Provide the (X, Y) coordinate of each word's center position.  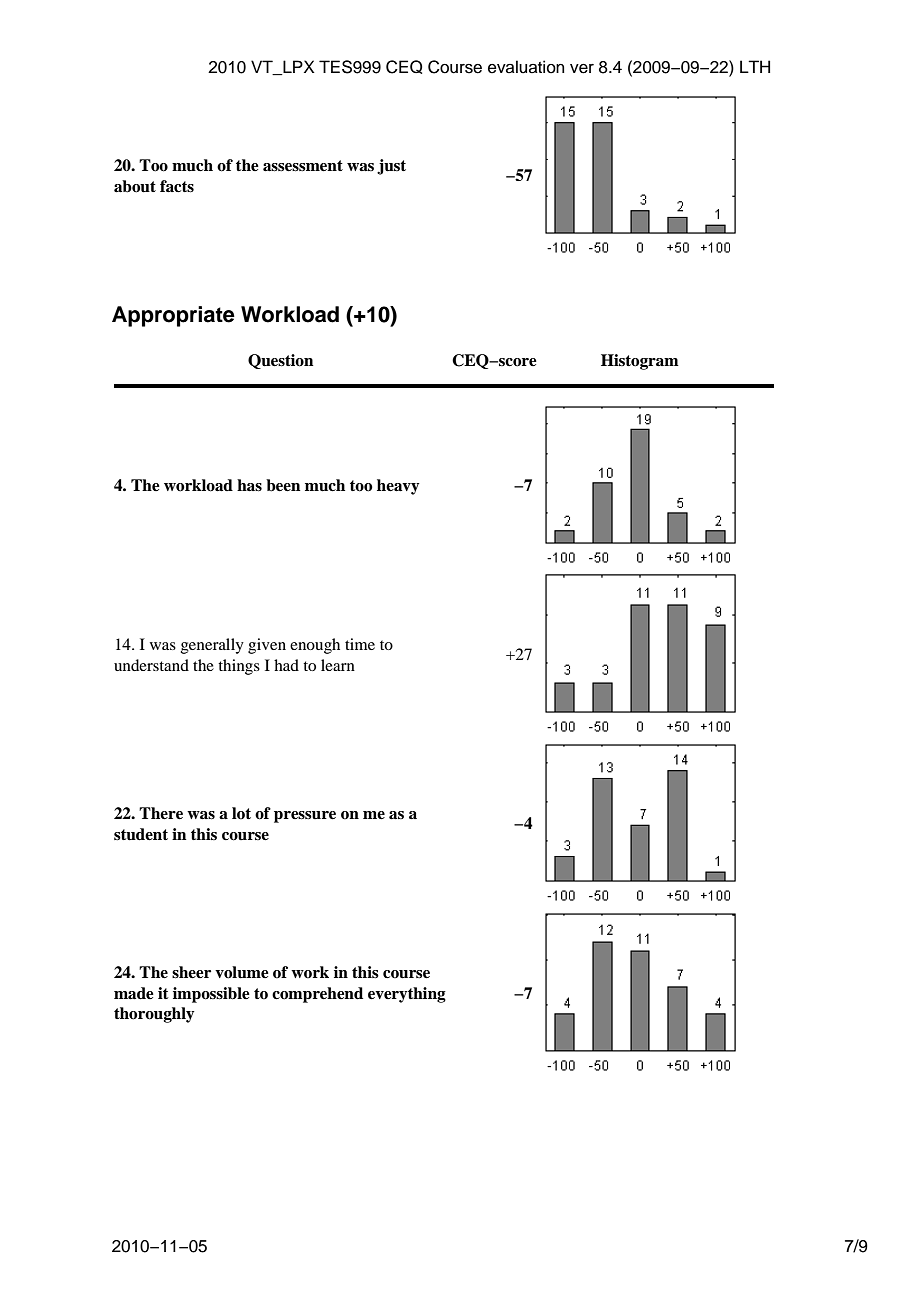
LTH (755, 66)
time (360, 644)
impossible (211, 995)
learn (338, 665)
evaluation (526, 67)
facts (177, 186)
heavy (398, 487)
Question (280, 361)
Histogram (640, 362)
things (239, 667)
